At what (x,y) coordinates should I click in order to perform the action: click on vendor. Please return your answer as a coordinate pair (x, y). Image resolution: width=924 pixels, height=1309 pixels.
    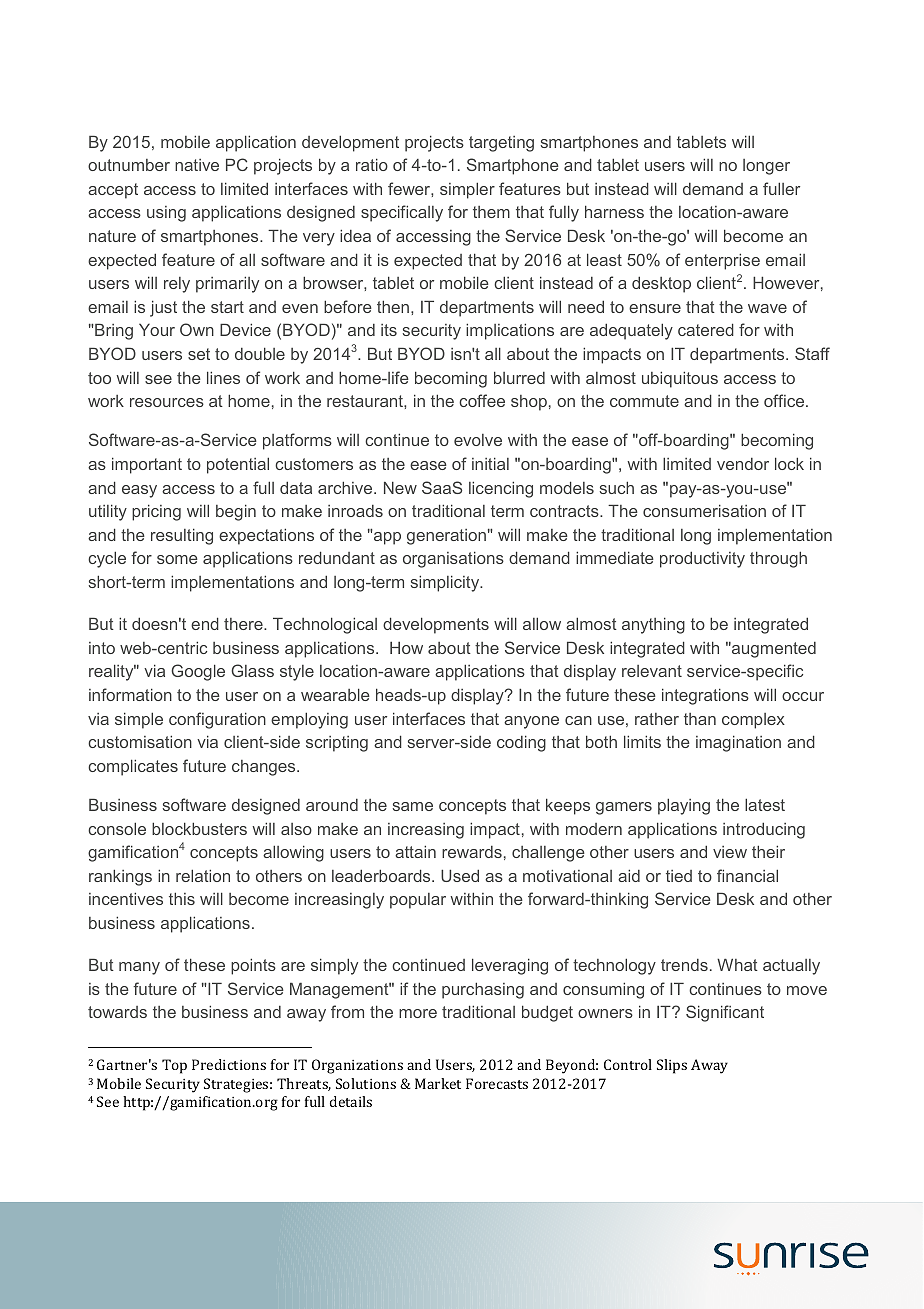
    Looking at the image, I should click on (743, 464).
